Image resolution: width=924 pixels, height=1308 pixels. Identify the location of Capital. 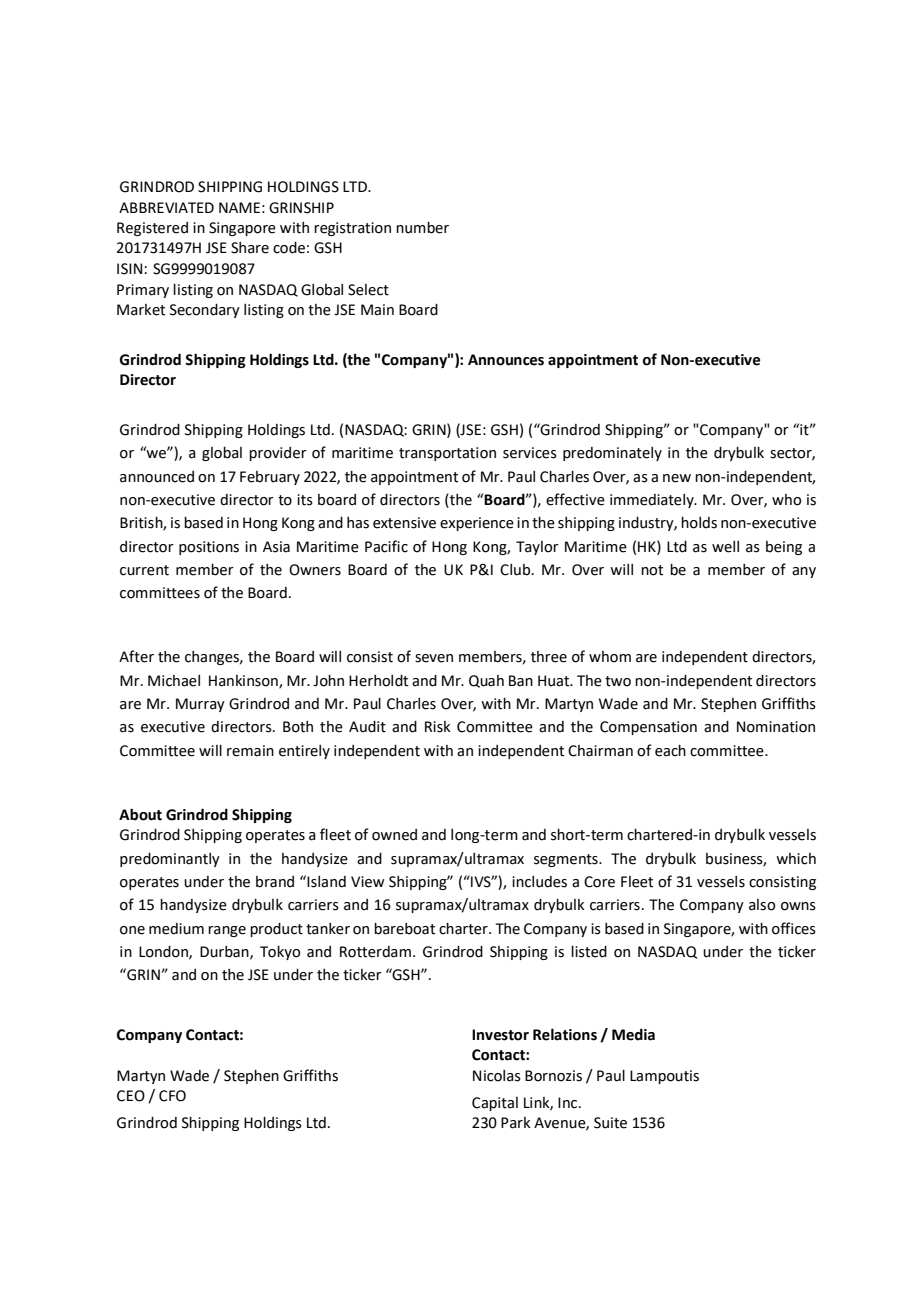
(495, 1104).
